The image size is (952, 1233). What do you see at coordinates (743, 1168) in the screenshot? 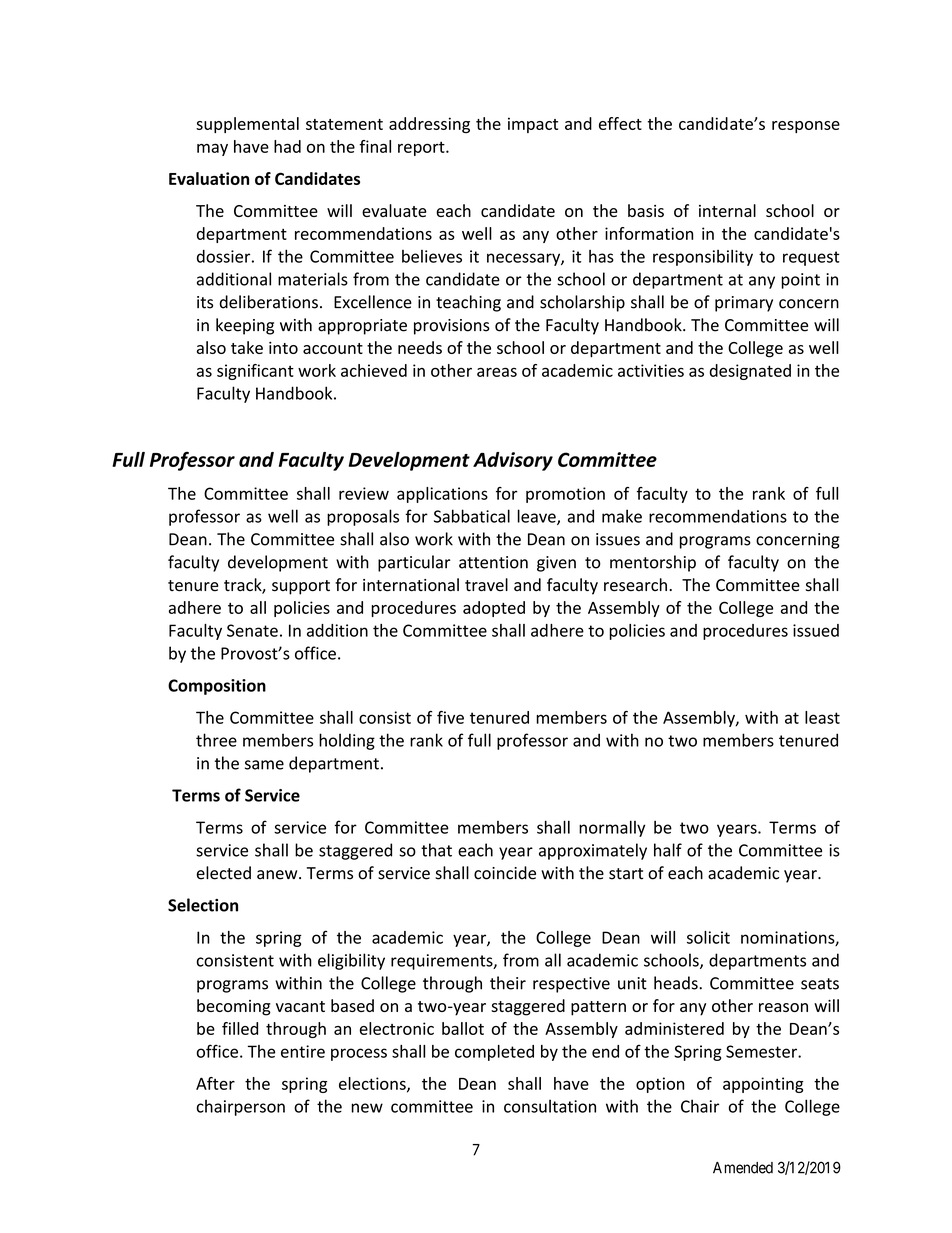
I see `Amended` at bounding box center [743, 1168].
